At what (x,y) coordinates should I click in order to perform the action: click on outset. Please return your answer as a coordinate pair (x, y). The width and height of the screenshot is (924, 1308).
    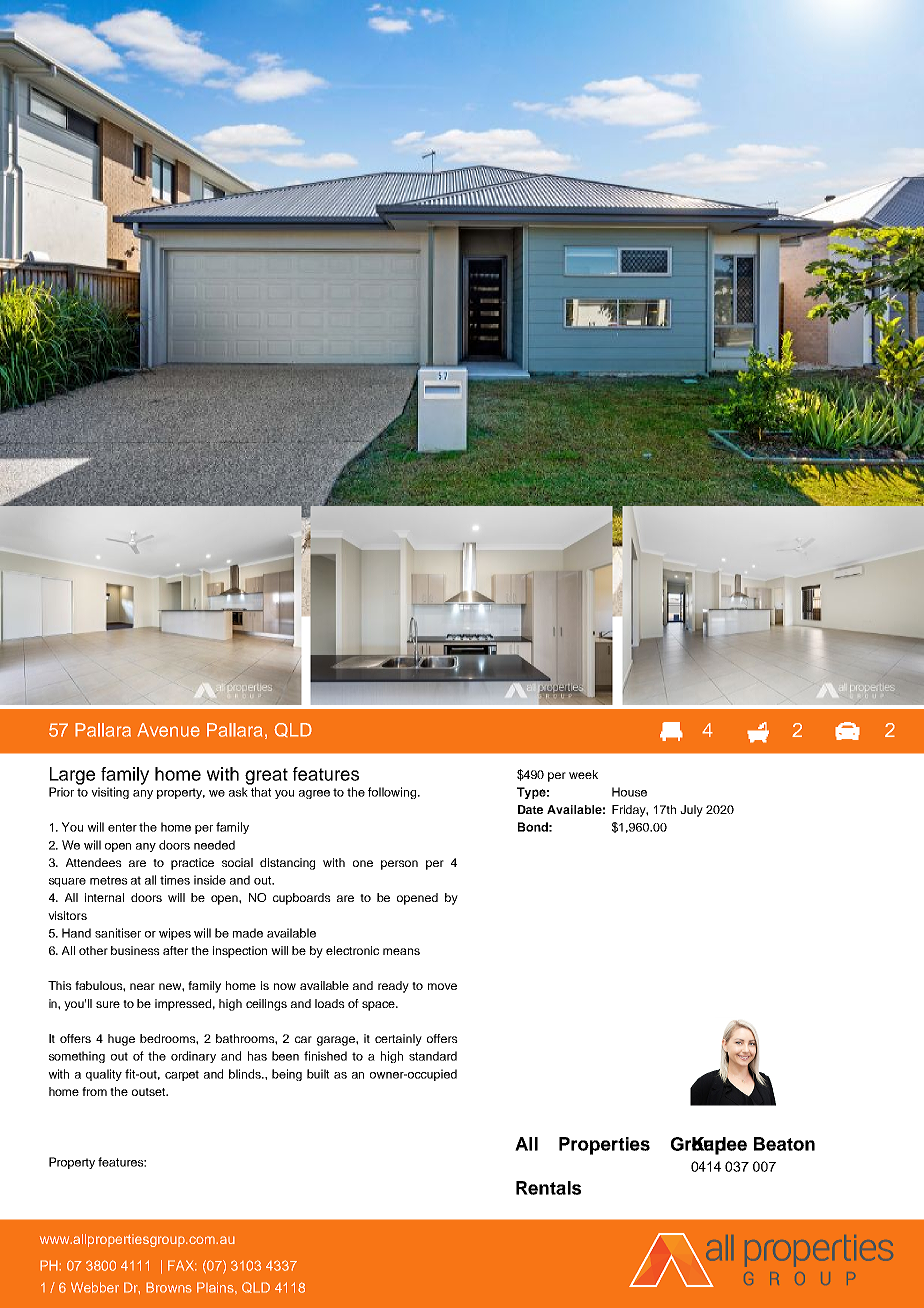
    Looking at the image, I should click on (150, 1092).
